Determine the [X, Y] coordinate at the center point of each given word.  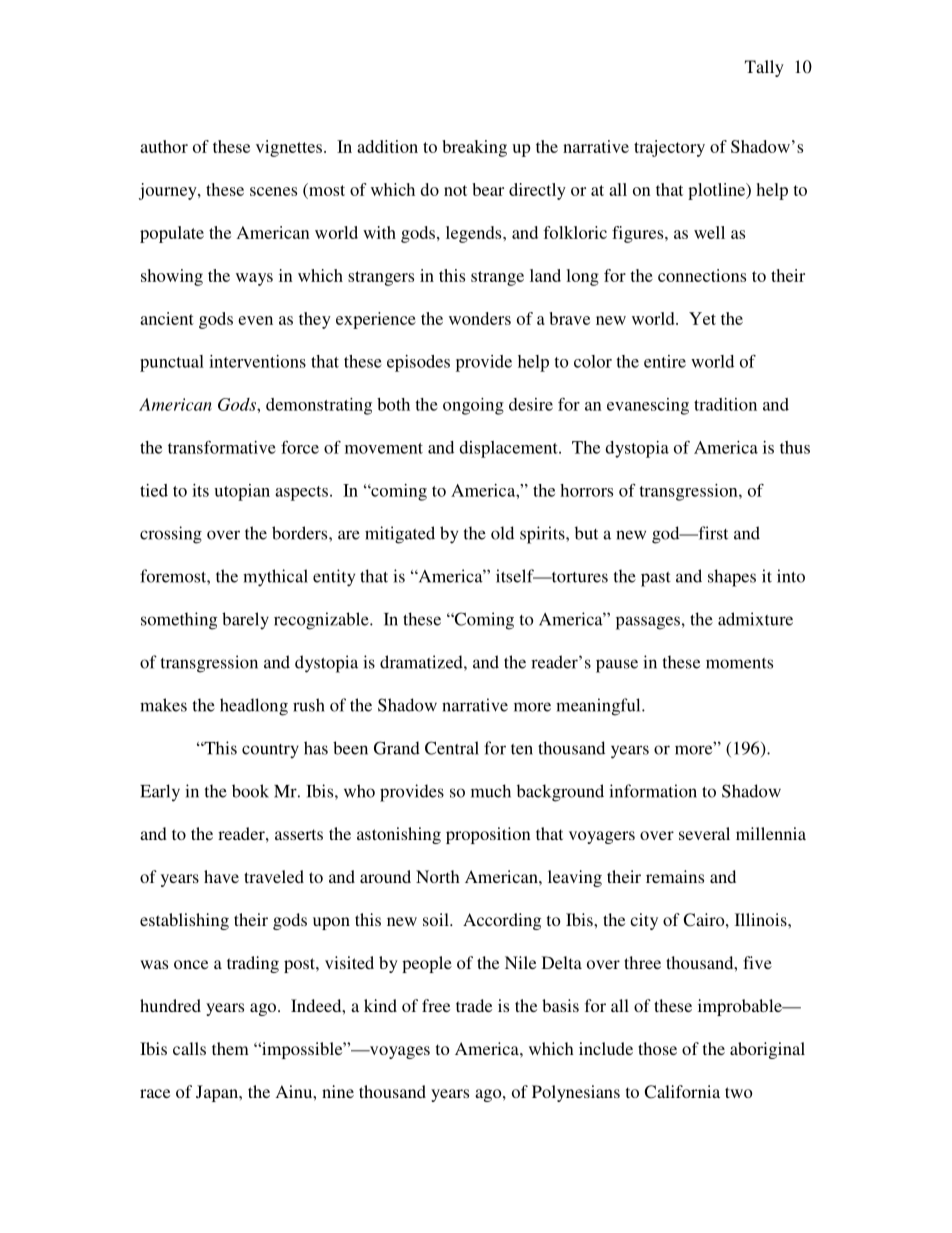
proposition [488, 835]
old [502, 533]
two [739, 1092]
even [255, 320]
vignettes [289, 148]
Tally [764, 68]
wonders [480, 318]
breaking [474, 148]
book [250, 791]
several [704, 833]
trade [474, 1005]
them [230, 1048]
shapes [732, 578]
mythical [275, 578]
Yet [702, 318]
